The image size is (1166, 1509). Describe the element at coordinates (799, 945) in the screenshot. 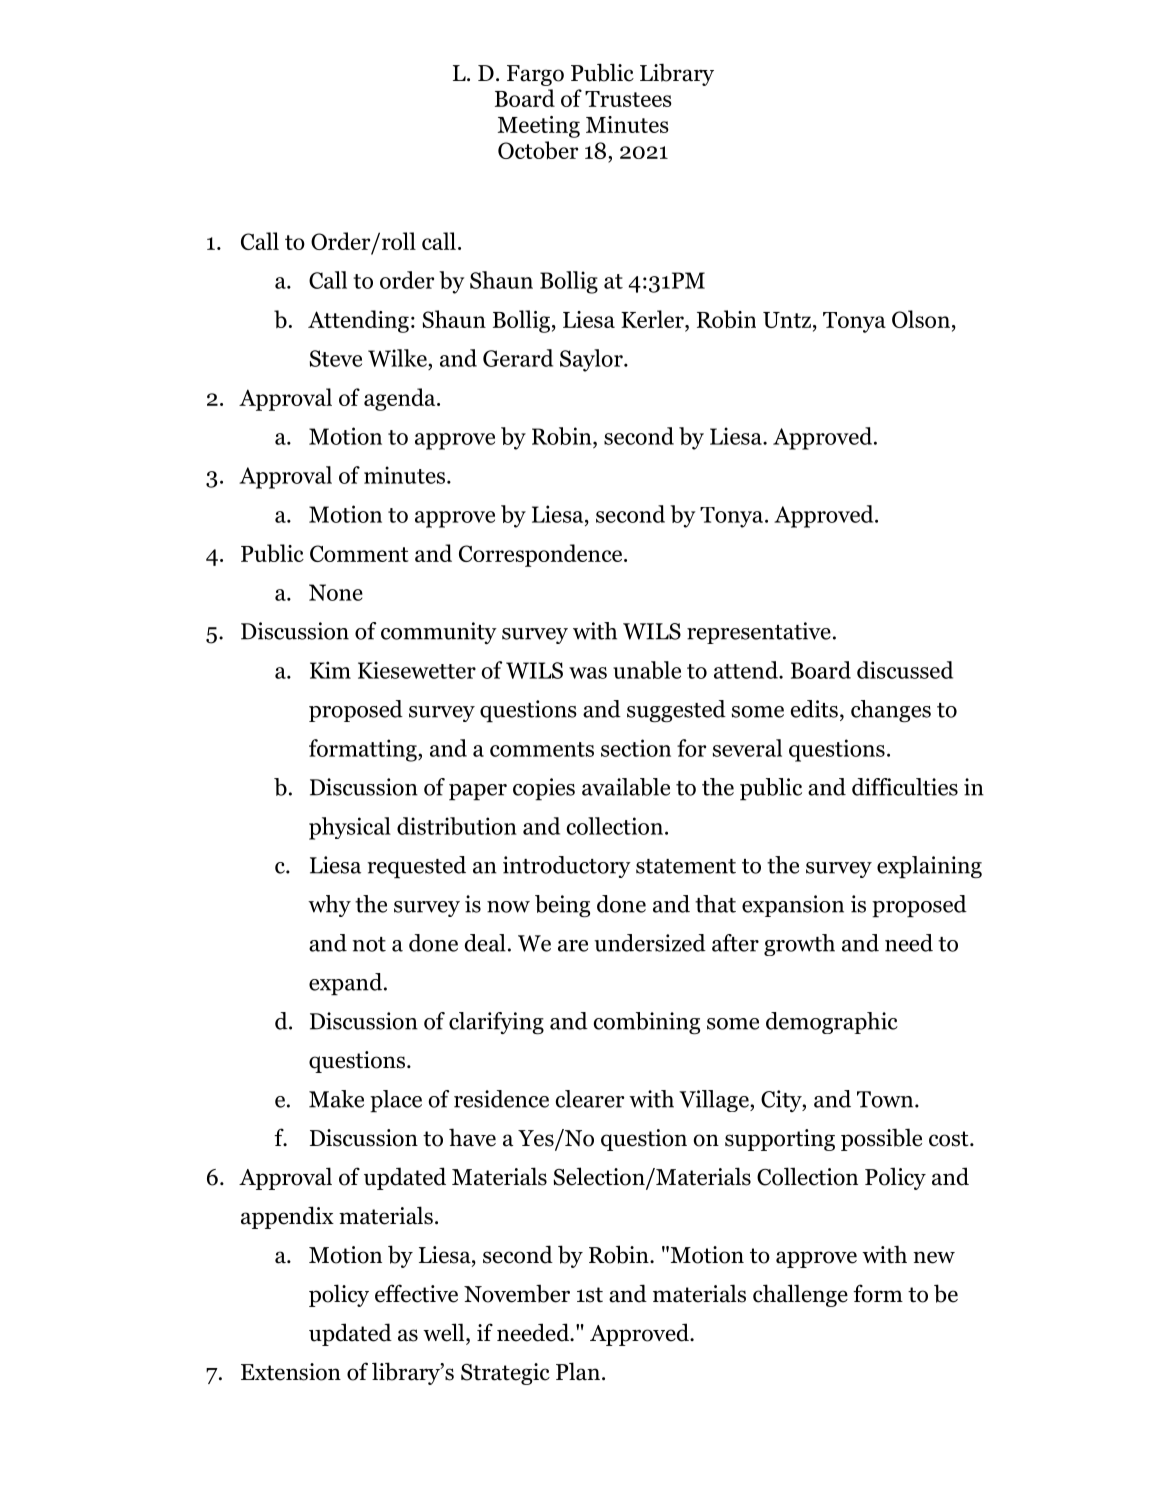

I see `growth` at that location.
